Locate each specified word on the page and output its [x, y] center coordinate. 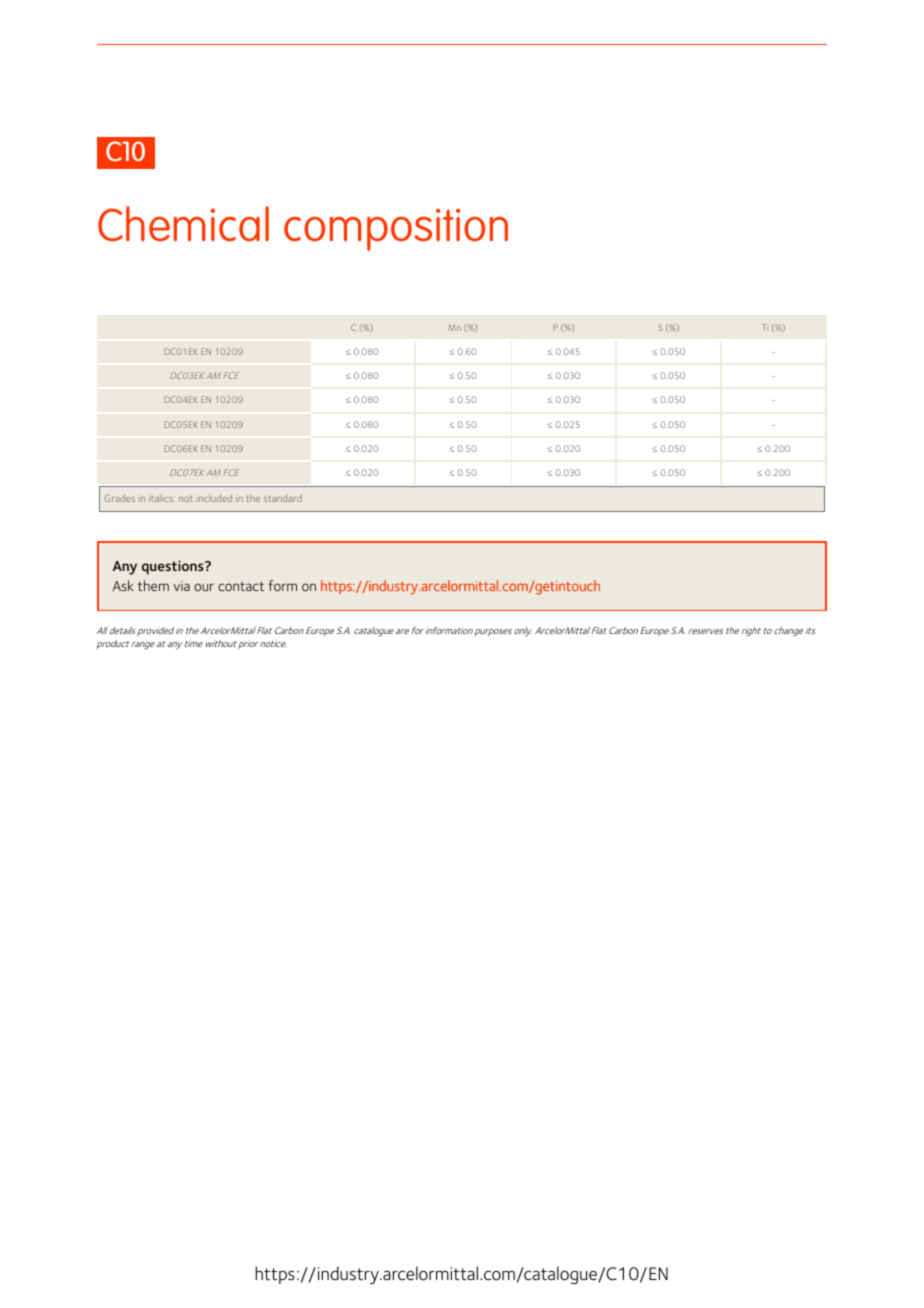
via [181, 586]
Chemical [183, 223]
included [214, 498]
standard [283, 498]
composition [396, 230]
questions [174, 567]
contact [241, 586]
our [204, 587]
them [153, 585]
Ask [123, 585]
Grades [120, 498]
